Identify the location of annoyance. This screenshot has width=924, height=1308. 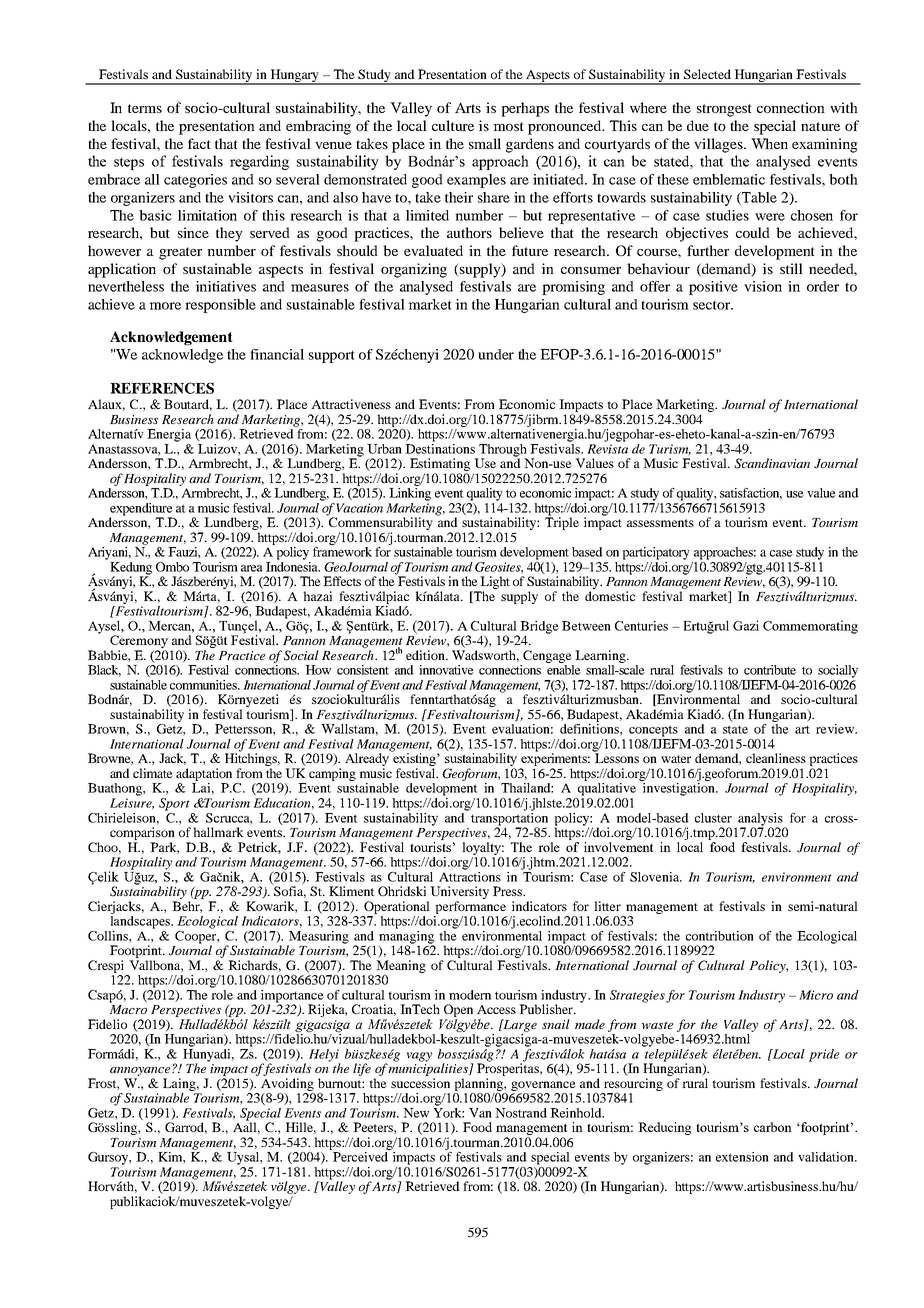
(141, 1073).
